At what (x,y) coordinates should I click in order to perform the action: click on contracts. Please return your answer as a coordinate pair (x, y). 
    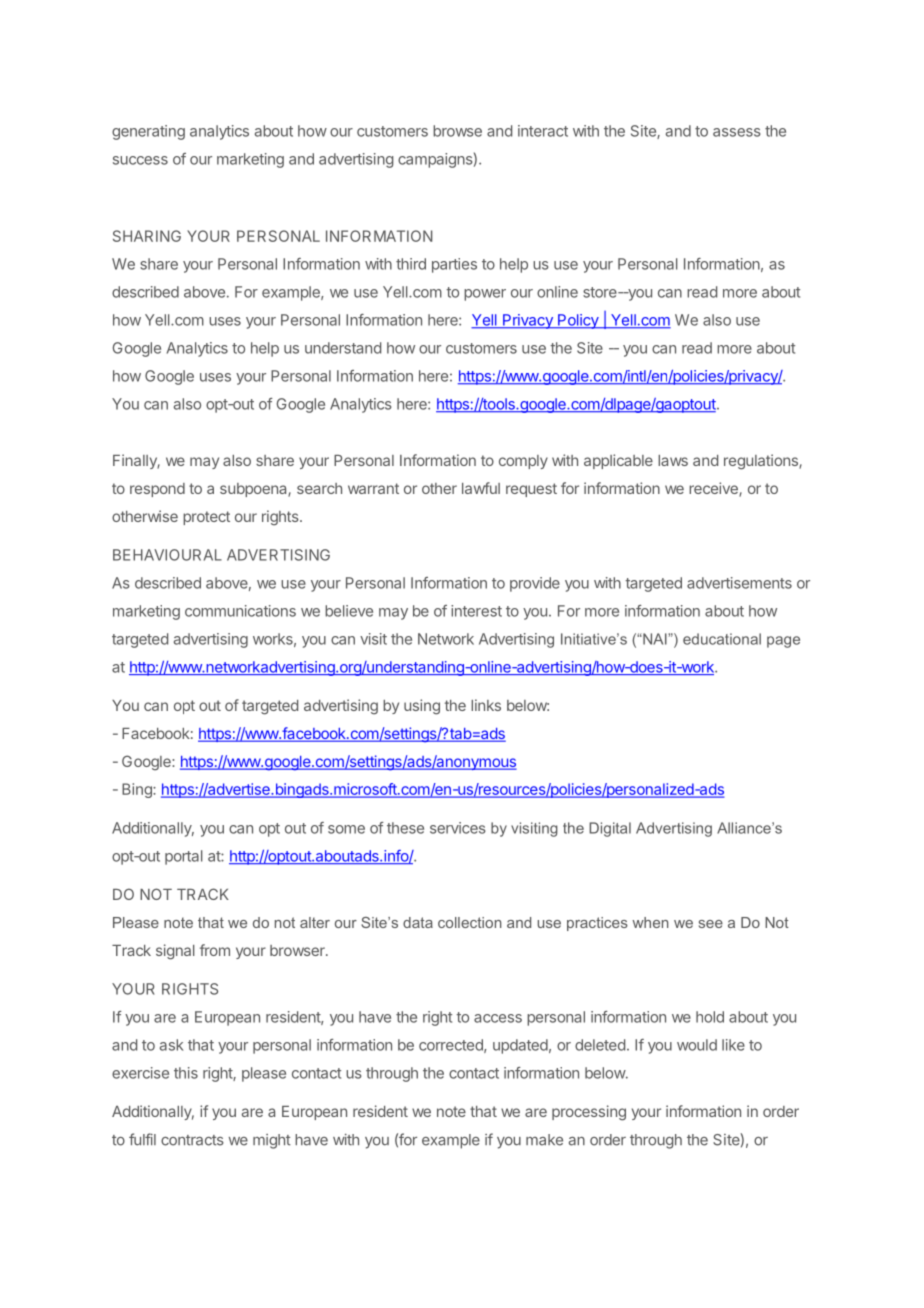
    Looking at the image, I should click on (192, 1140).
